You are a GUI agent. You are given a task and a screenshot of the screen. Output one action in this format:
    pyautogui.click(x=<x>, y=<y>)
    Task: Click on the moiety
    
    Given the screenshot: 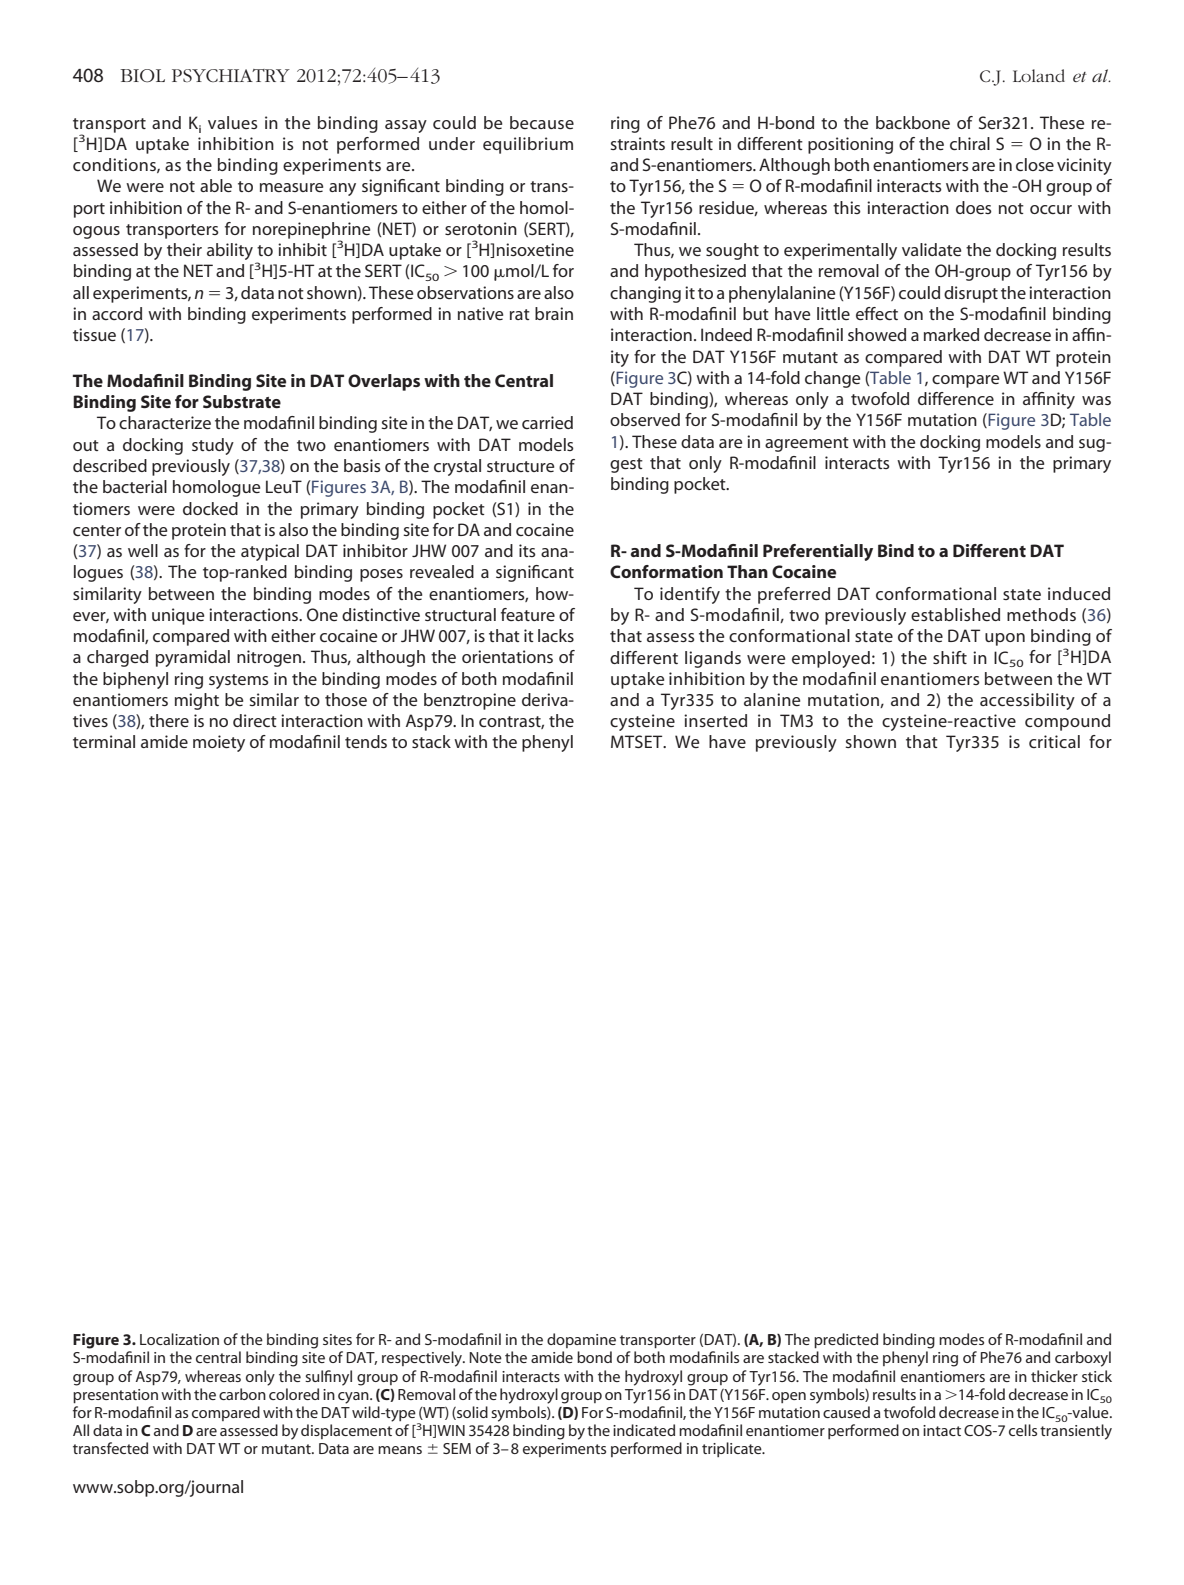 What is the action you would take?
    pyautogui.click(x=219, y=743)
